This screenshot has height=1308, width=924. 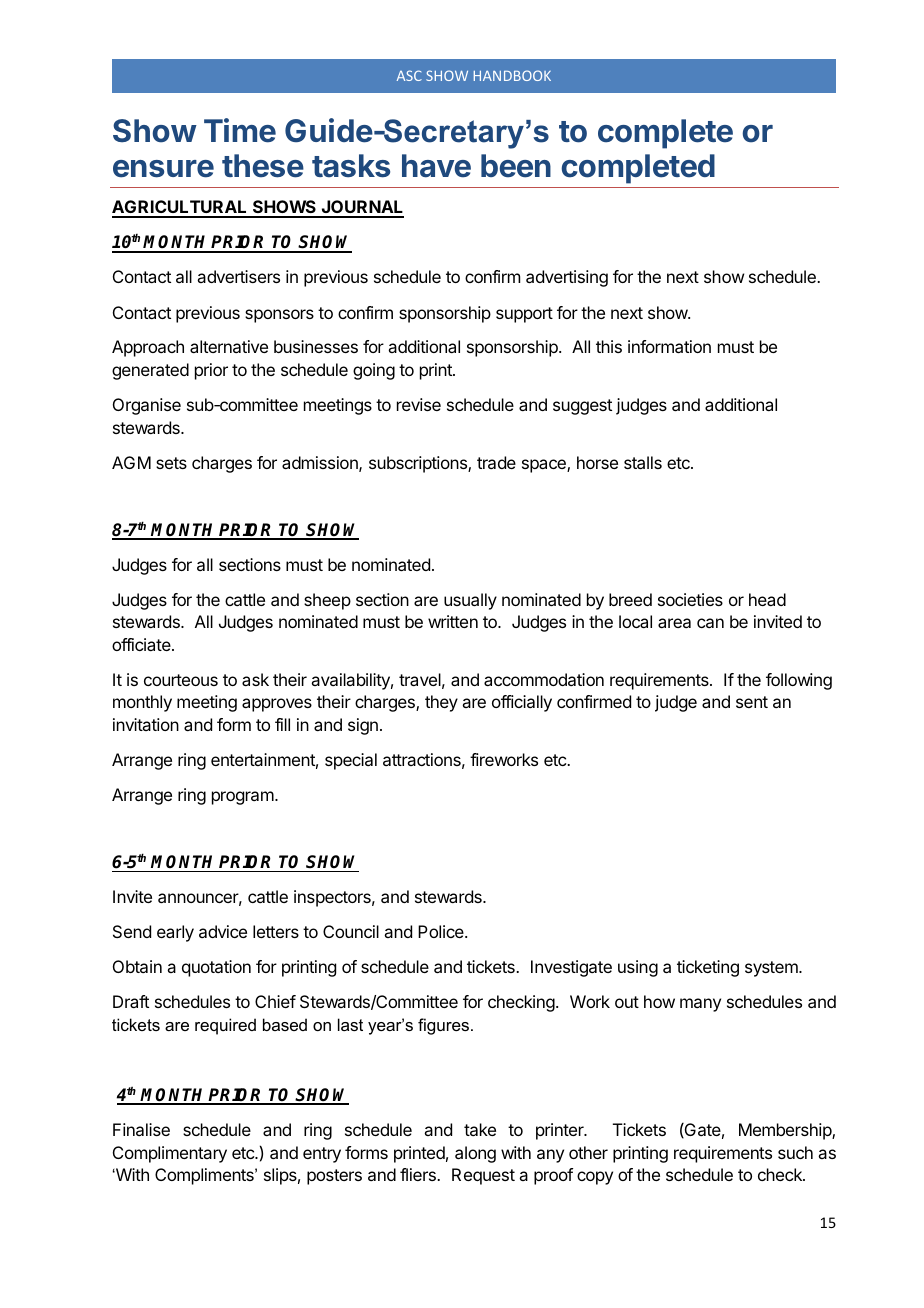 What do you see at coordinates (170, 1154) in the screenshot?
I see `Complimentary` at bounding box center [170, 1154].
